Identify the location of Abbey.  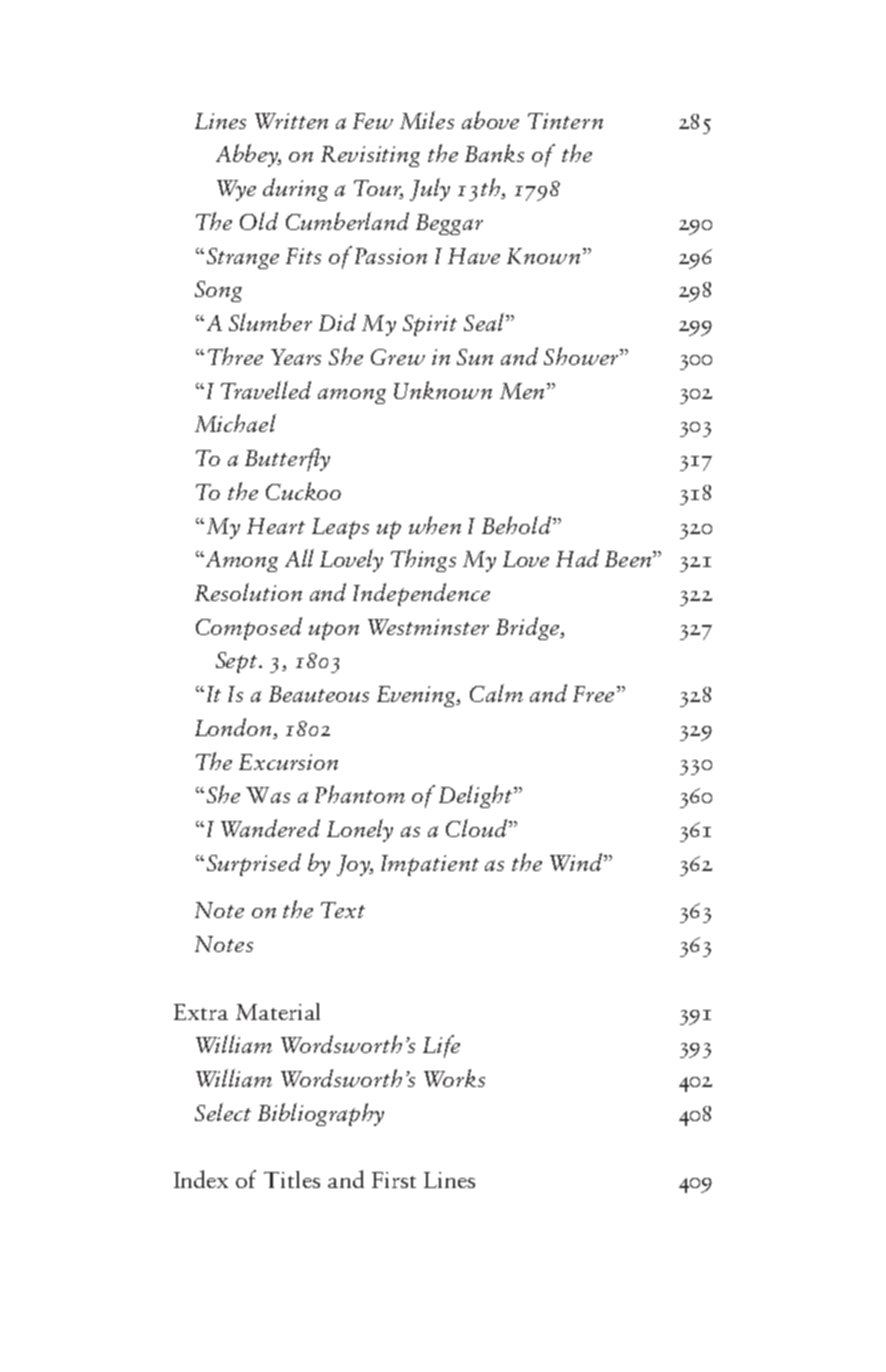
(248, 155).
